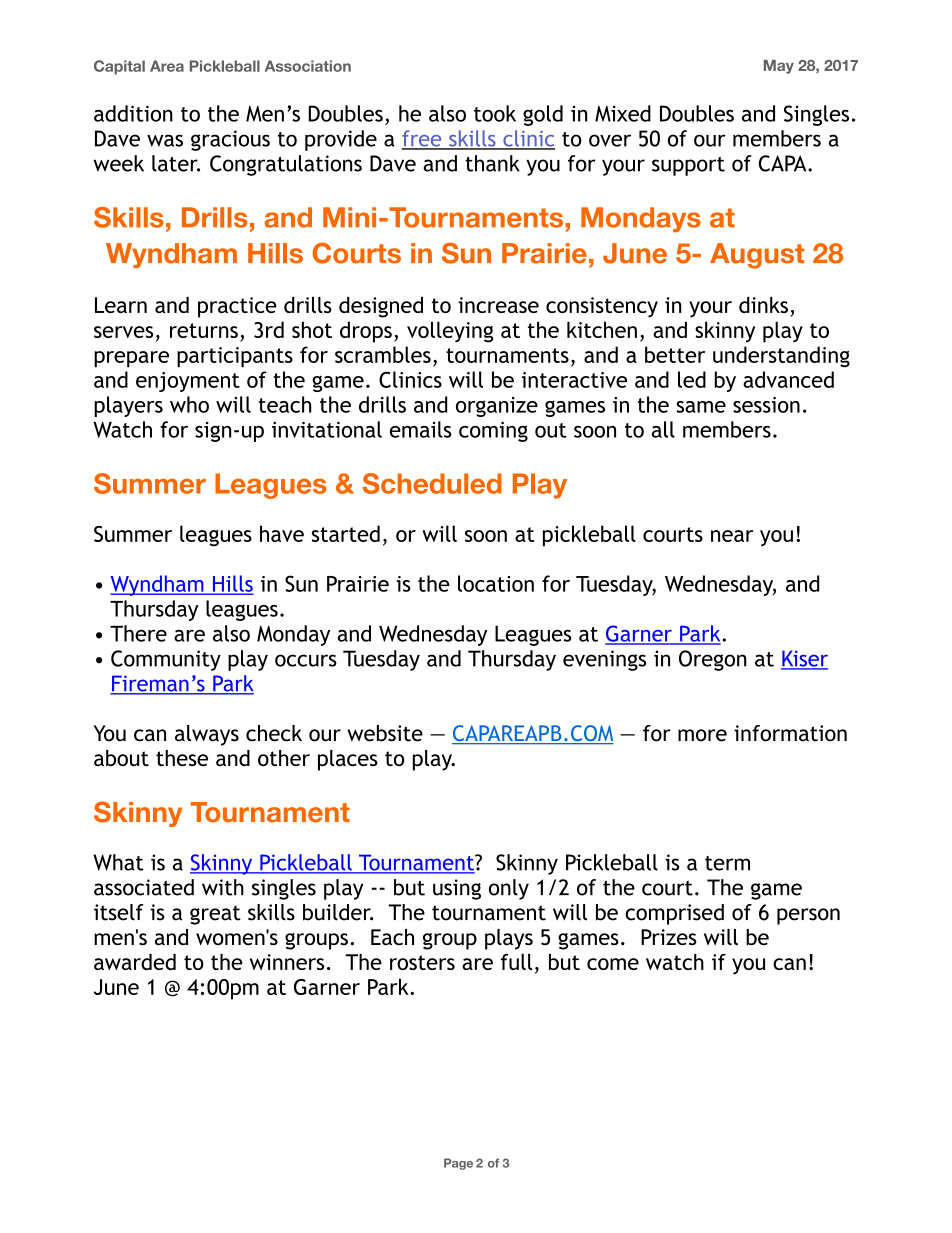  Describe the element at coordinates (189, 404) in the page. I see `who` at that location.
